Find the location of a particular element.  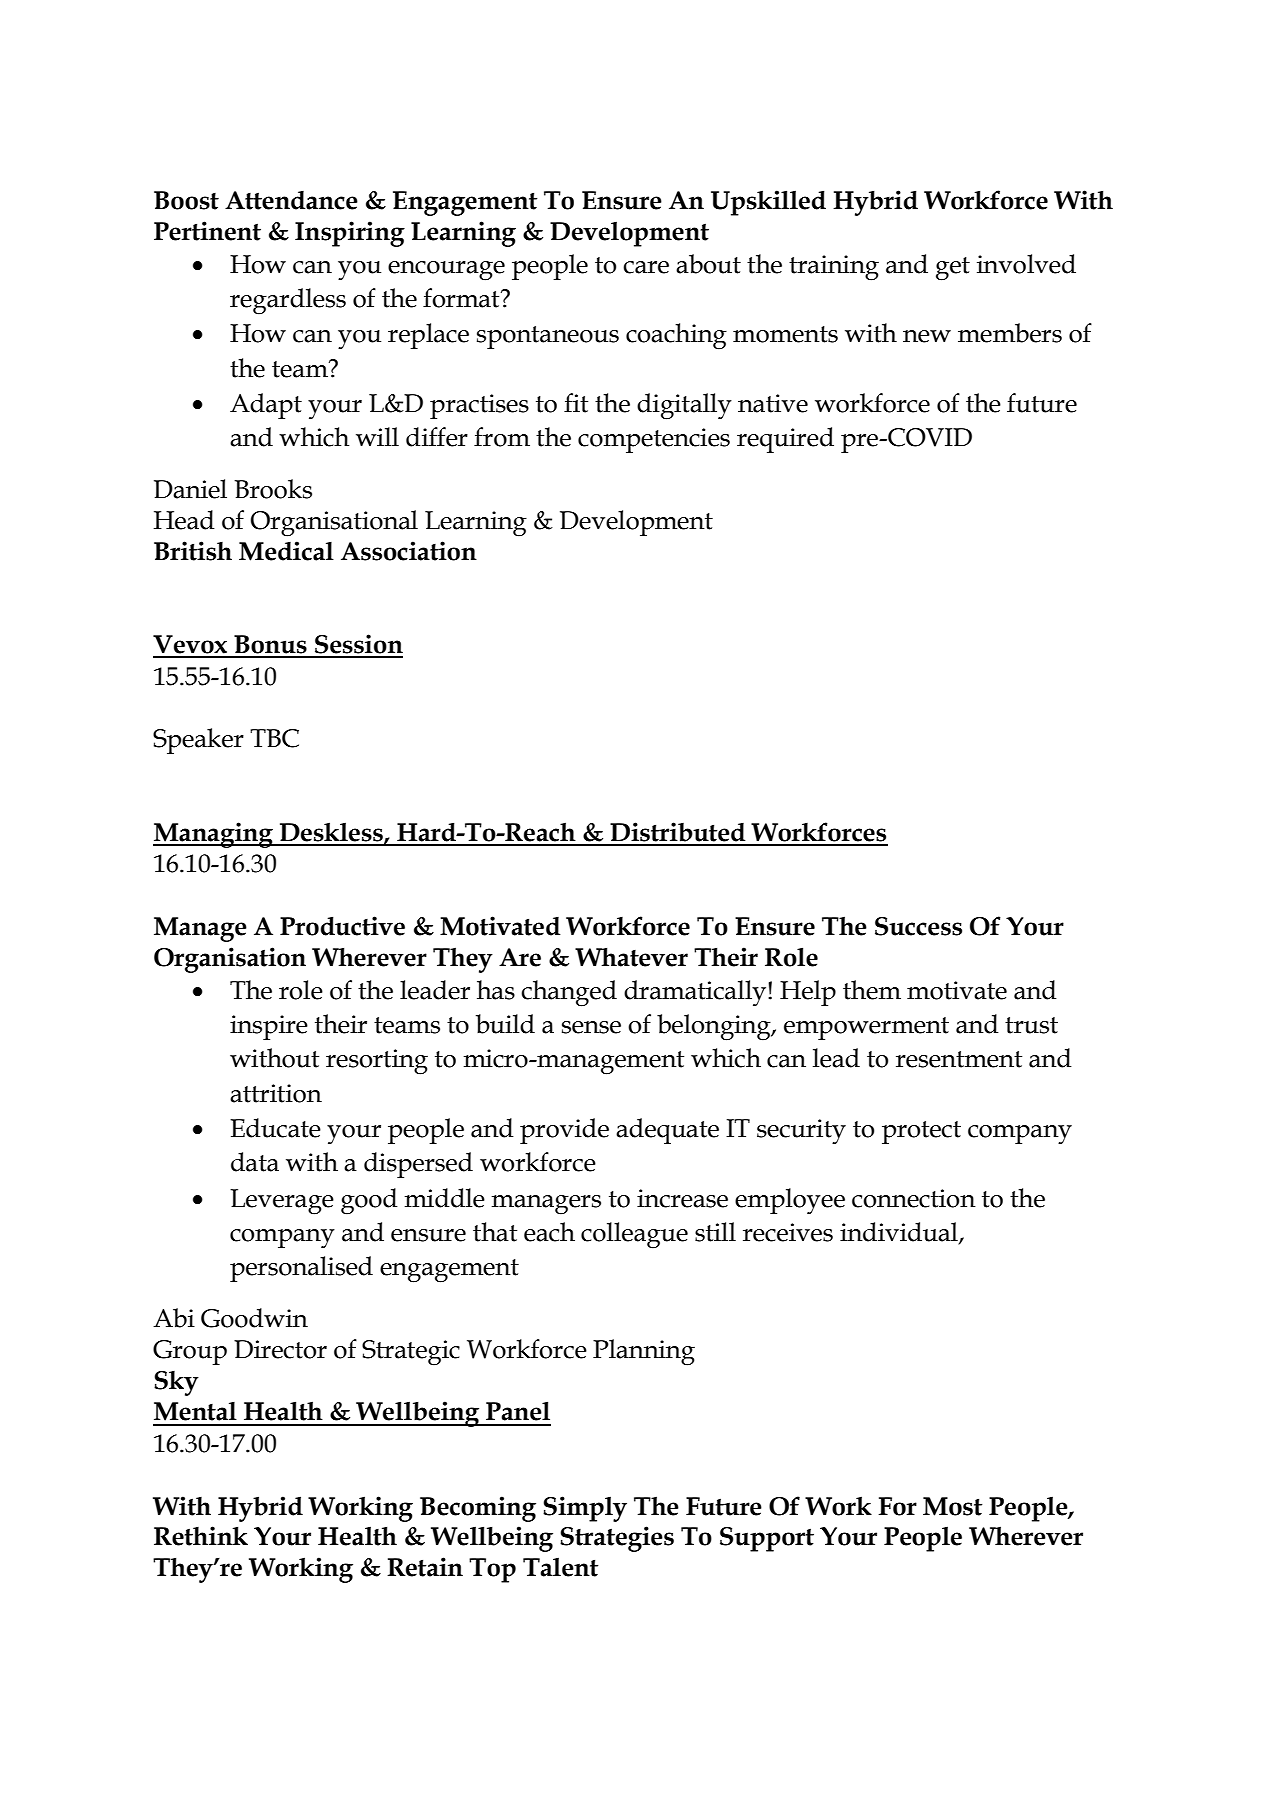

Success is located at coordinates (918, 926).
